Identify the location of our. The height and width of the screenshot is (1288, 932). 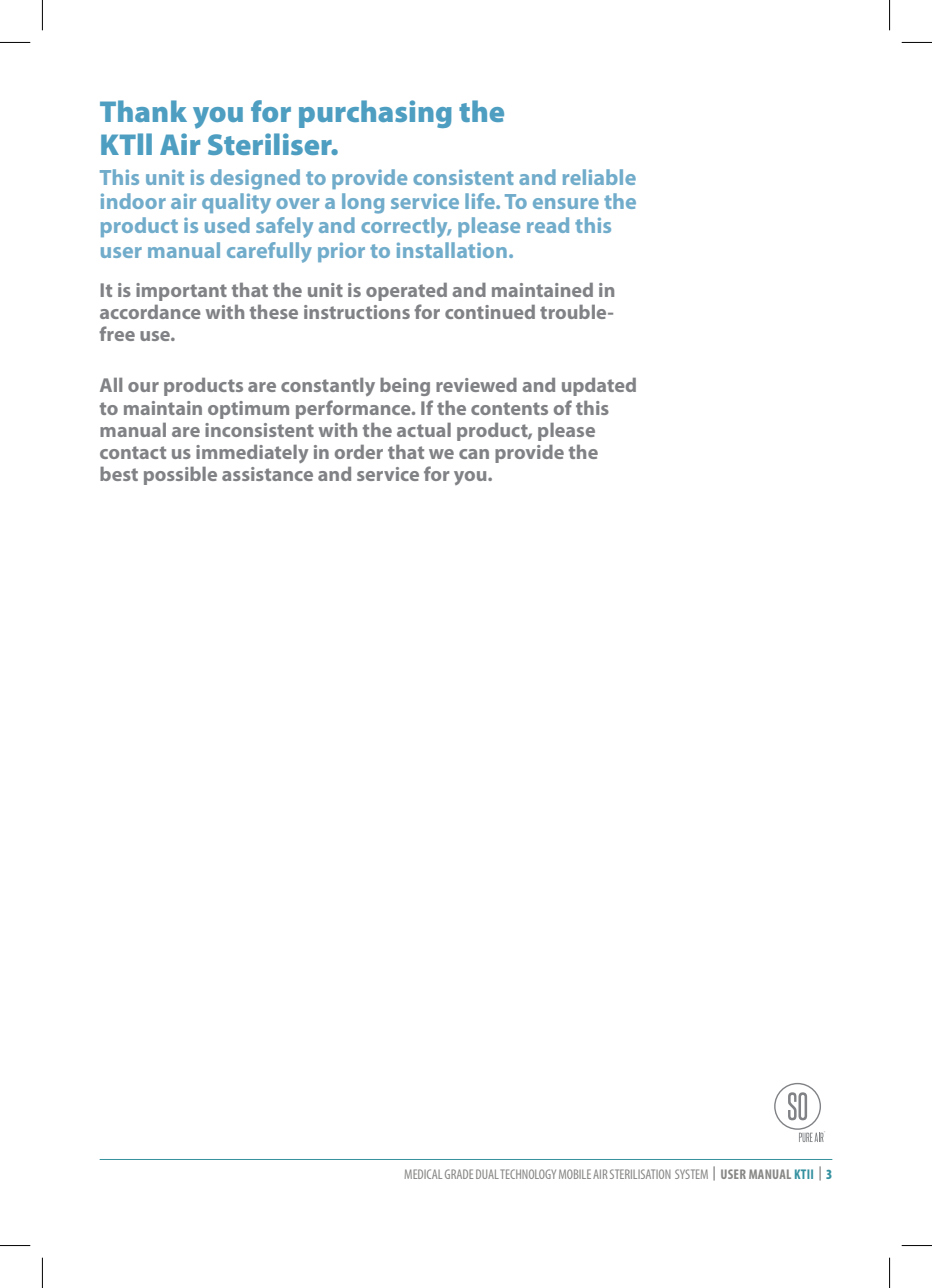
(143, 387).
